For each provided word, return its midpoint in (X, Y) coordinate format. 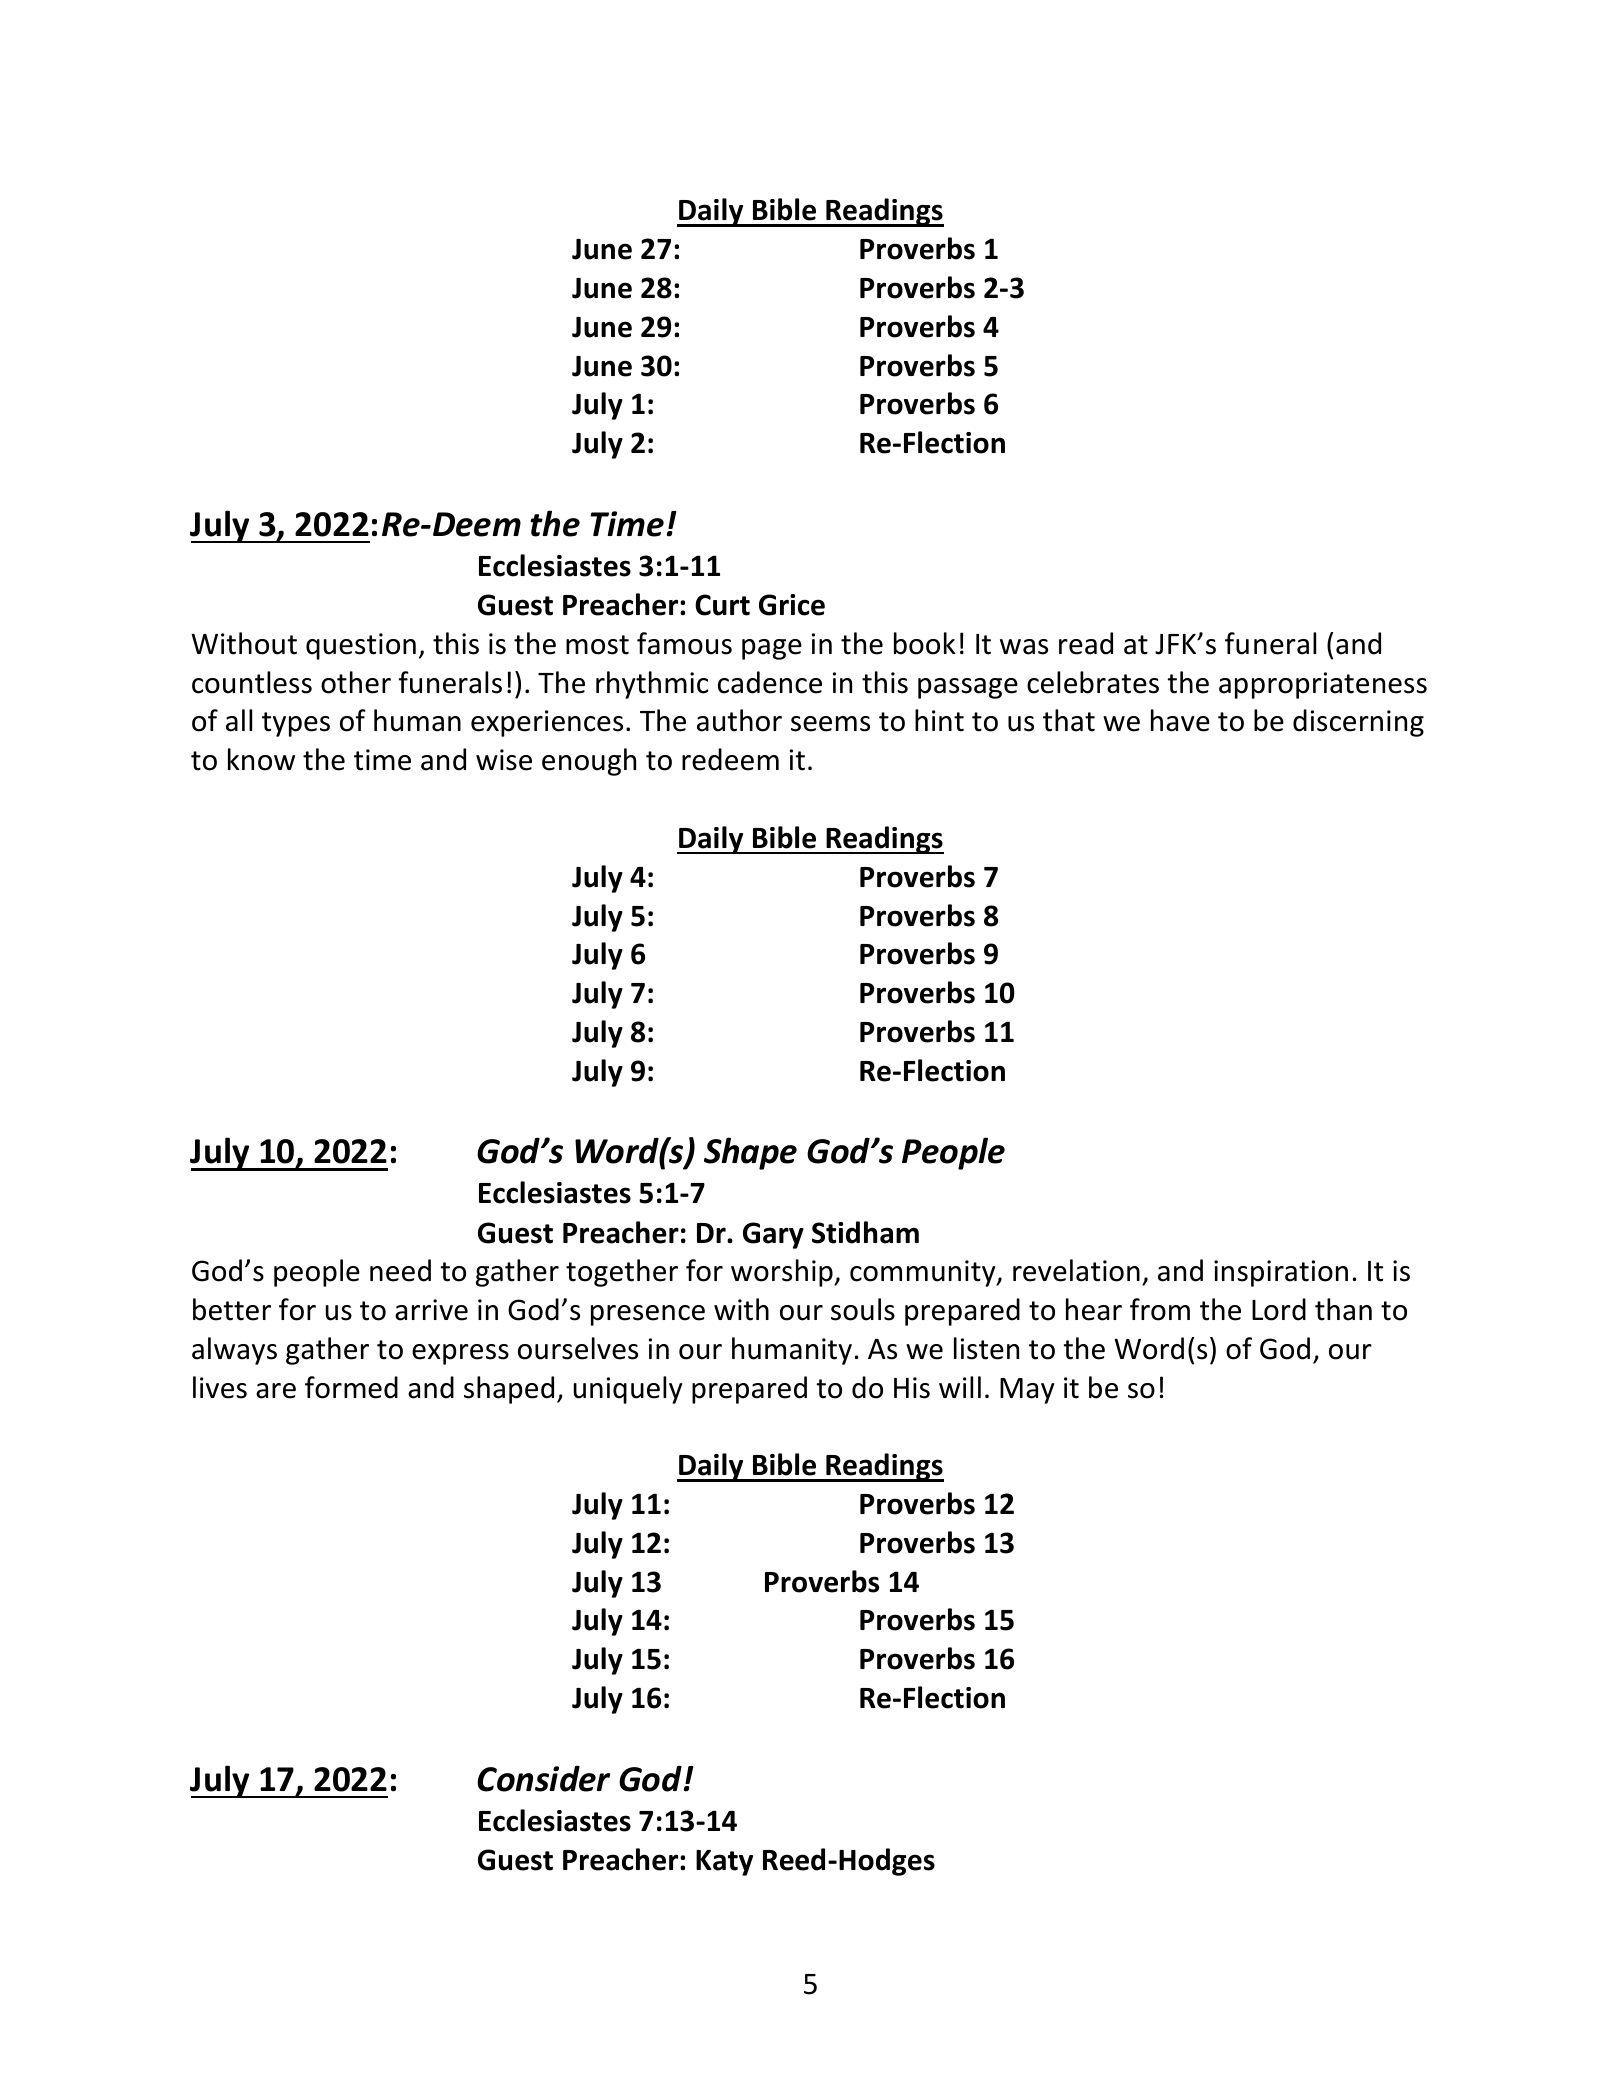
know (261, 759)
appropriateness (1323, 685)
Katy (724, 1863)
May (1027, 1391)
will (960, 1387)
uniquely (628, 1390)
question (361, 646)
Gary (773, 1235)
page (772, 649)
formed (351, 1387)
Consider (543, 1778)
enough (589, 762)
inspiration (1281, 1273)
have (1180, 720)
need (400, 1270)
